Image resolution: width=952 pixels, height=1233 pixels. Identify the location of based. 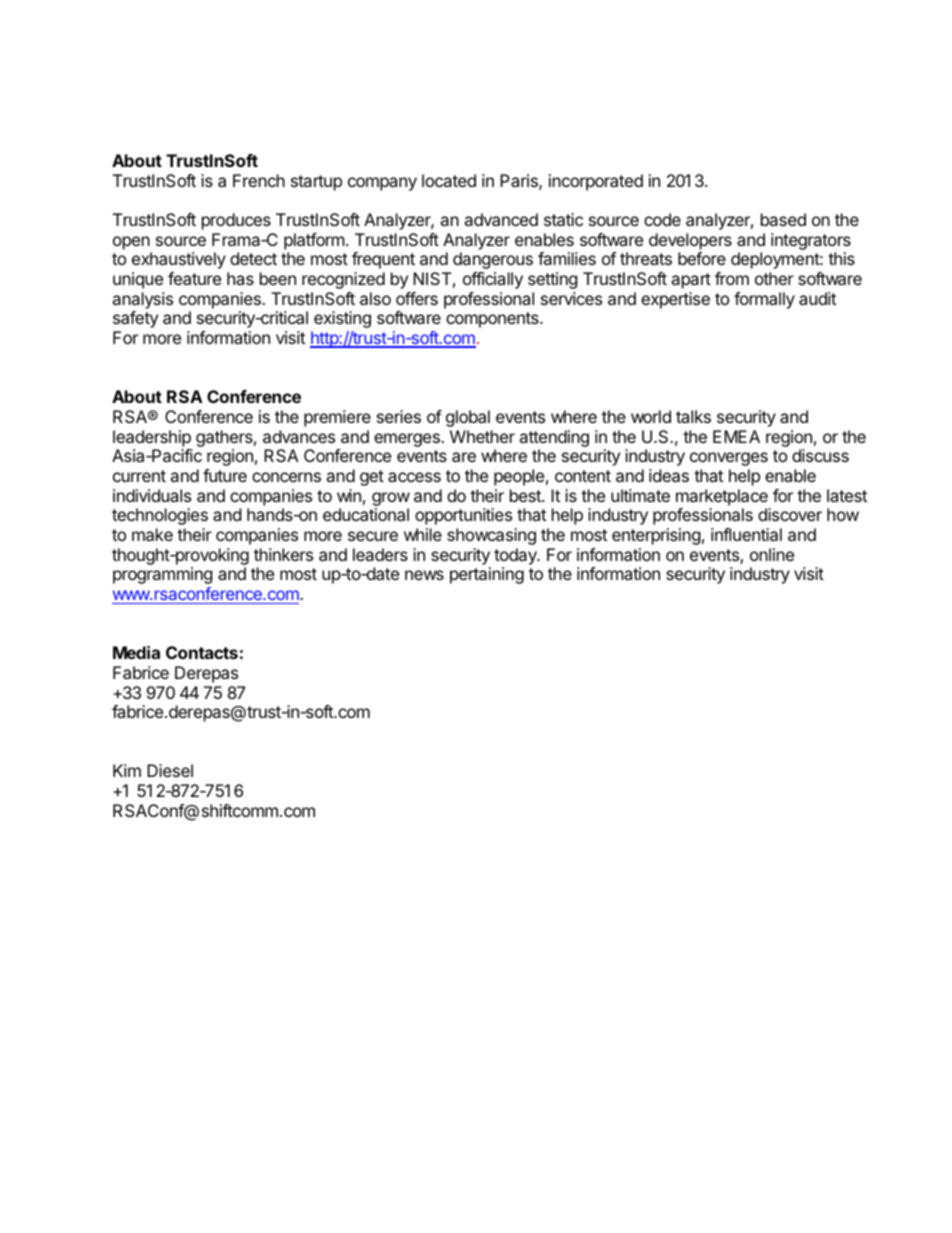
(783, 219).
